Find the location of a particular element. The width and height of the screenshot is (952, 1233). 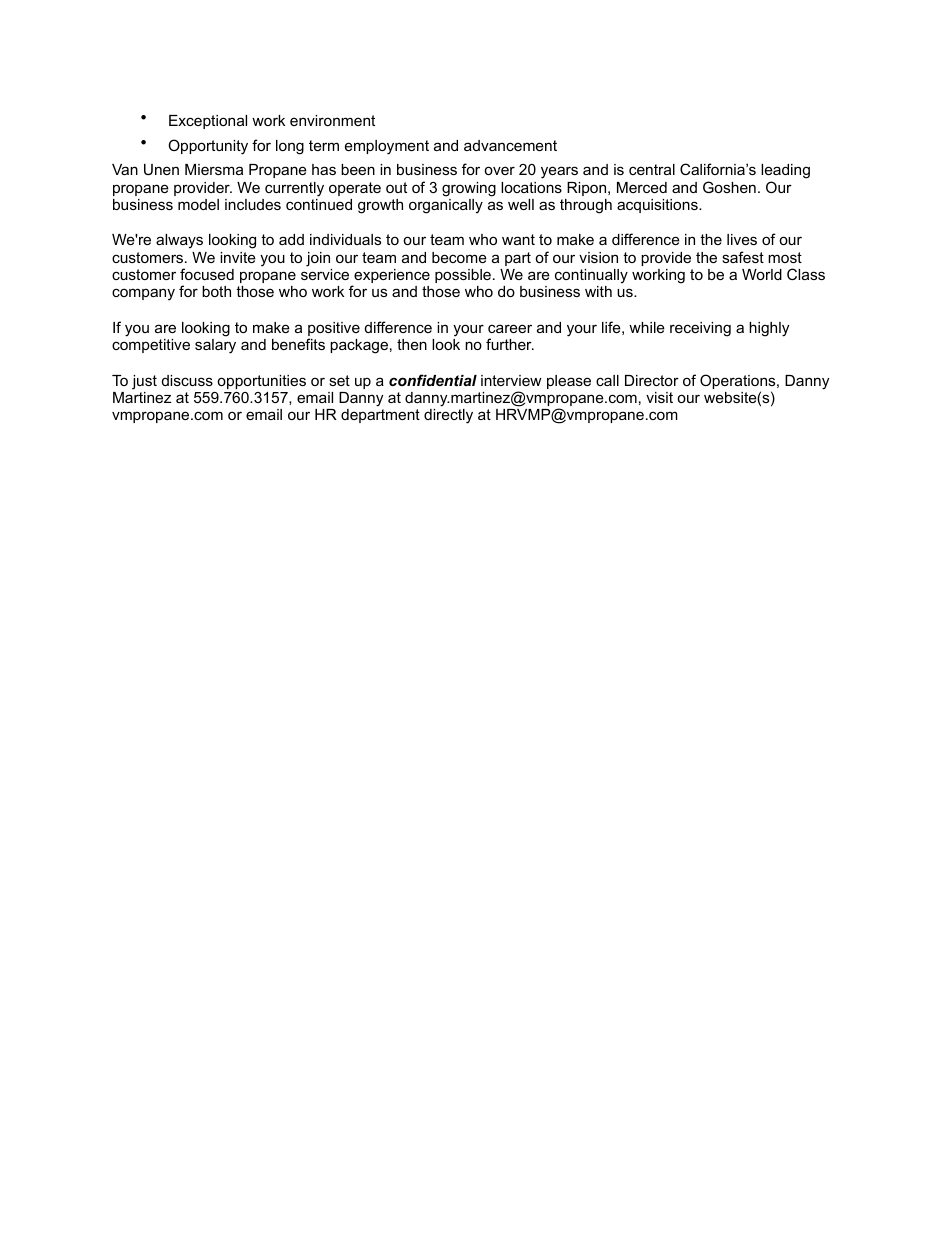

possible is located at coordinates (463, 276).
